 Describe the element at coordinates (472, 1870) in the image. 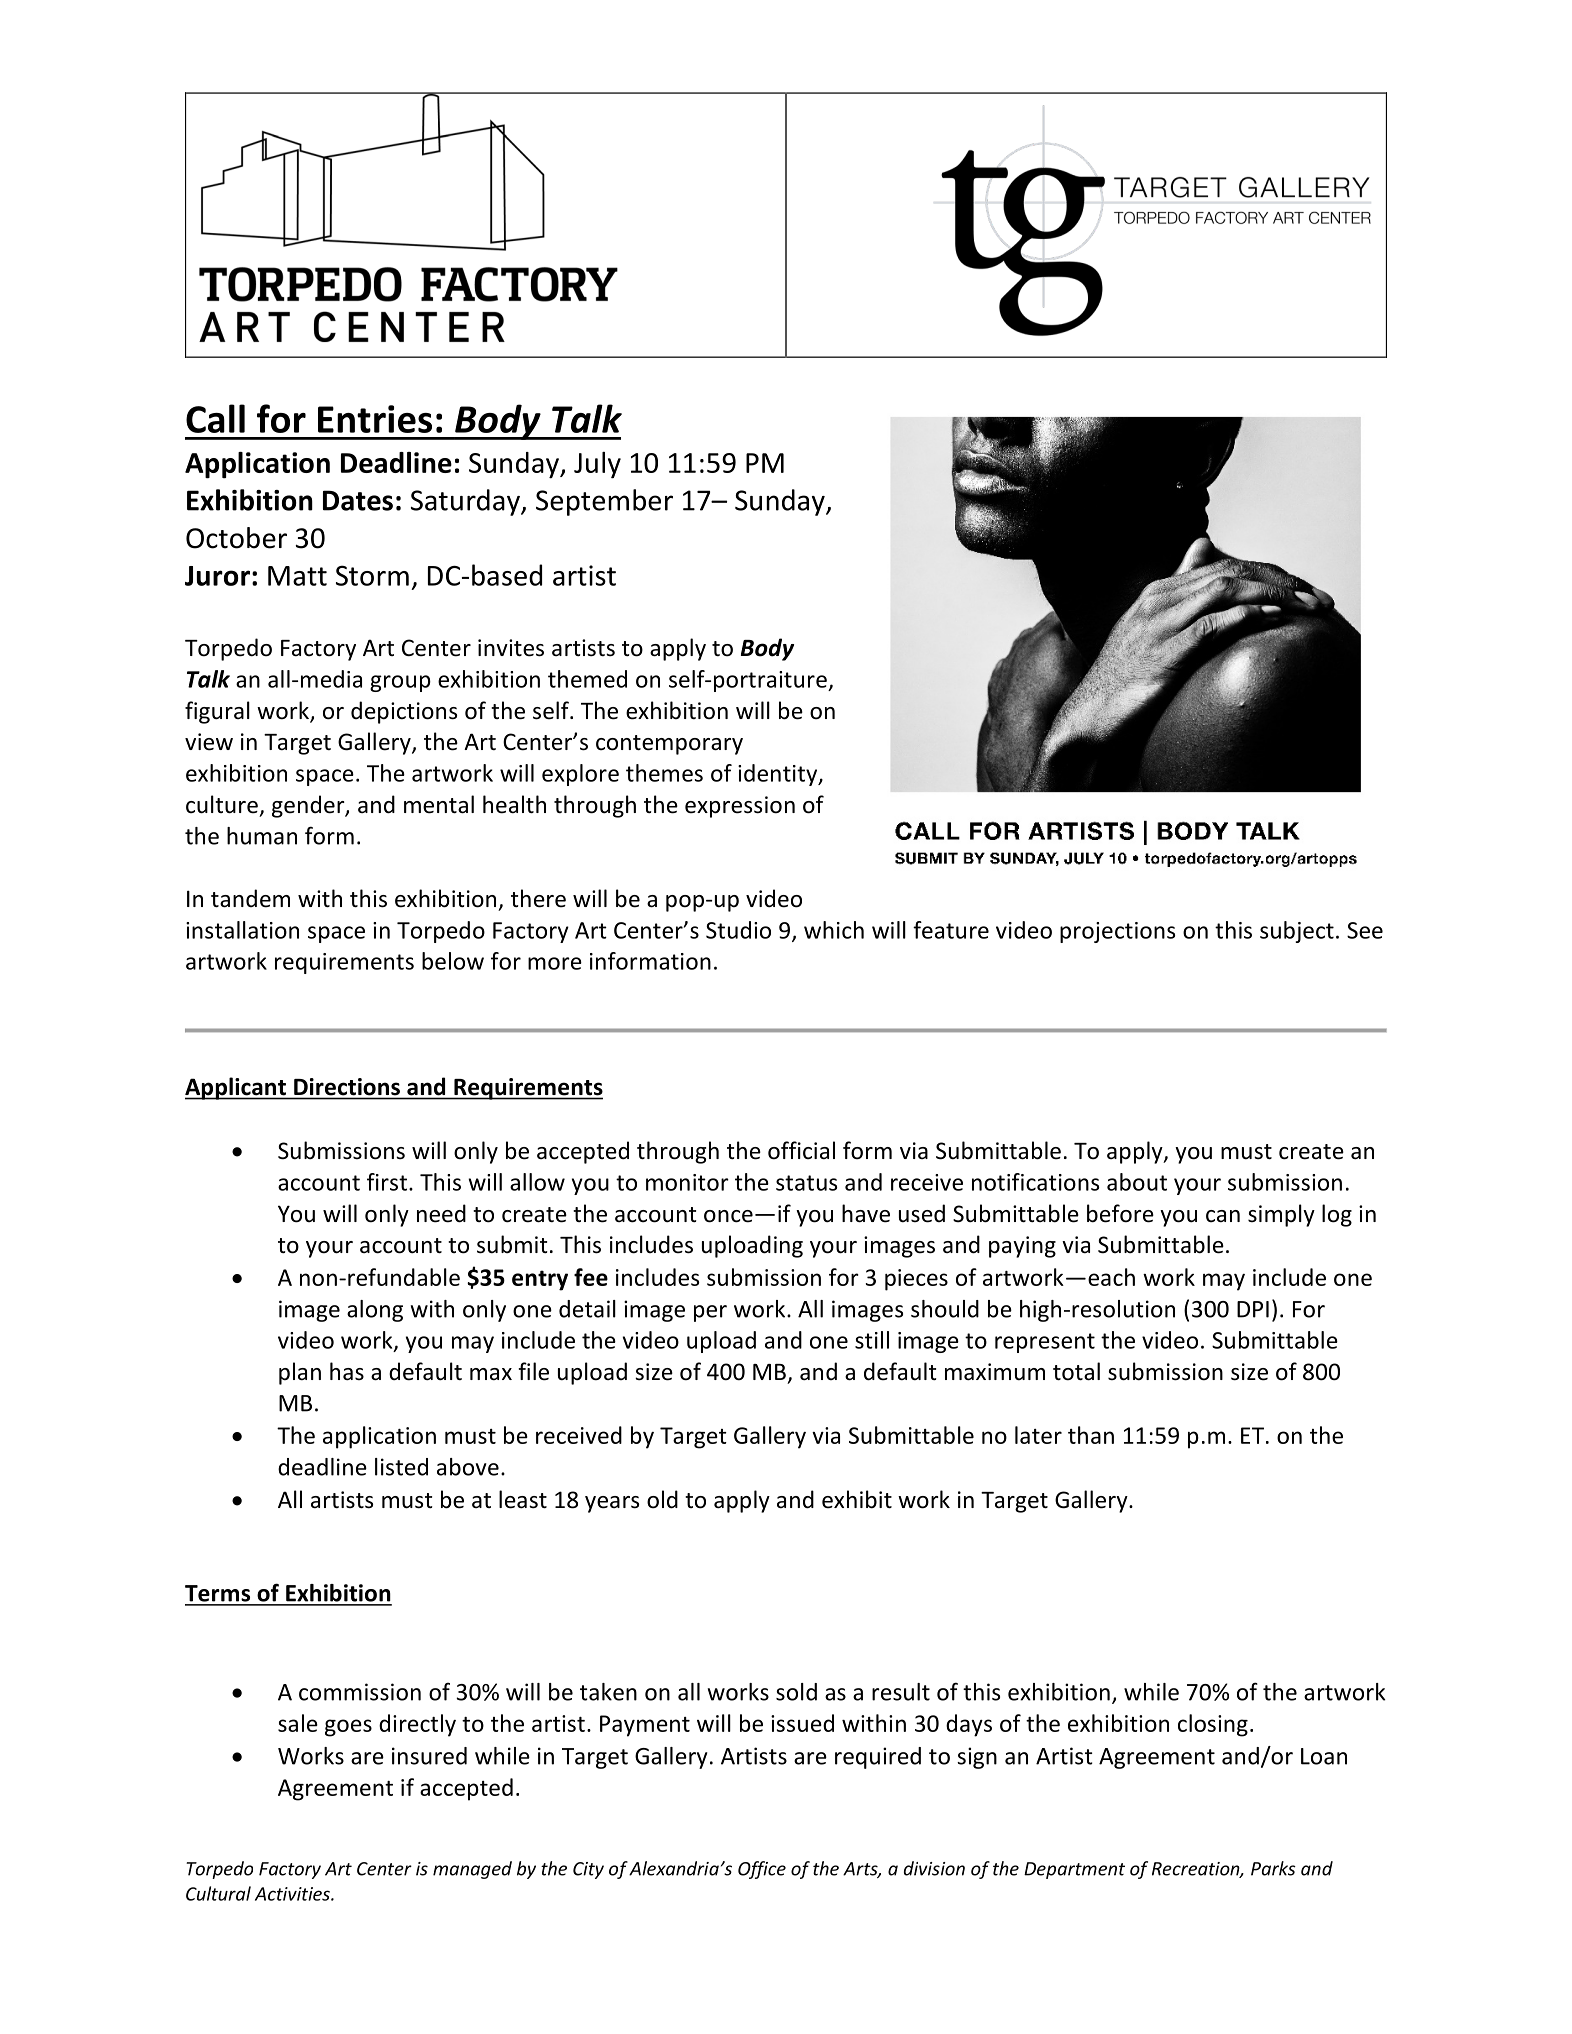

I see `managed` at that location.
